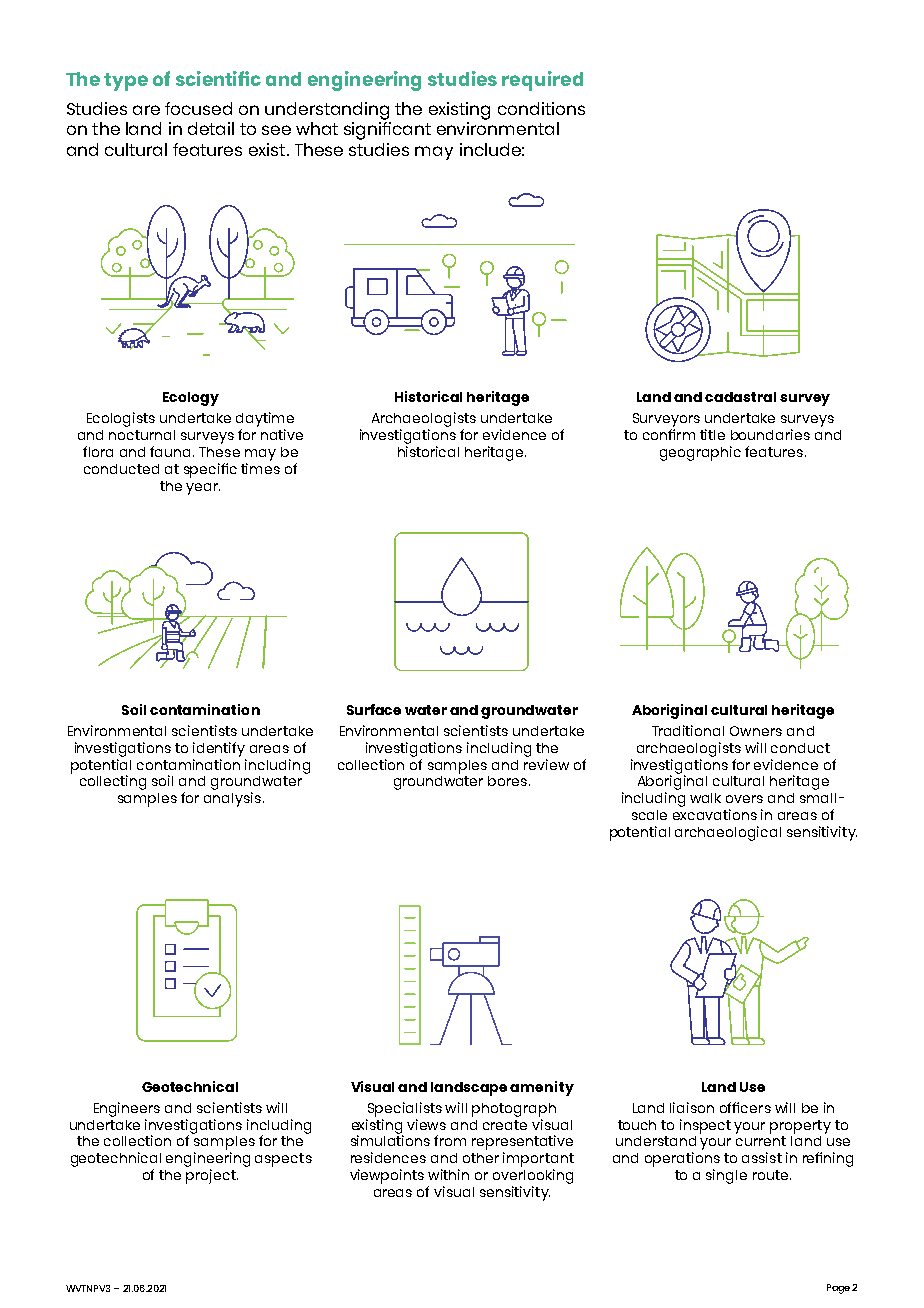 This document has width=924, height=1308. Describe the element at coordinates (509, 781) in the document. I see `bores` at that location.
